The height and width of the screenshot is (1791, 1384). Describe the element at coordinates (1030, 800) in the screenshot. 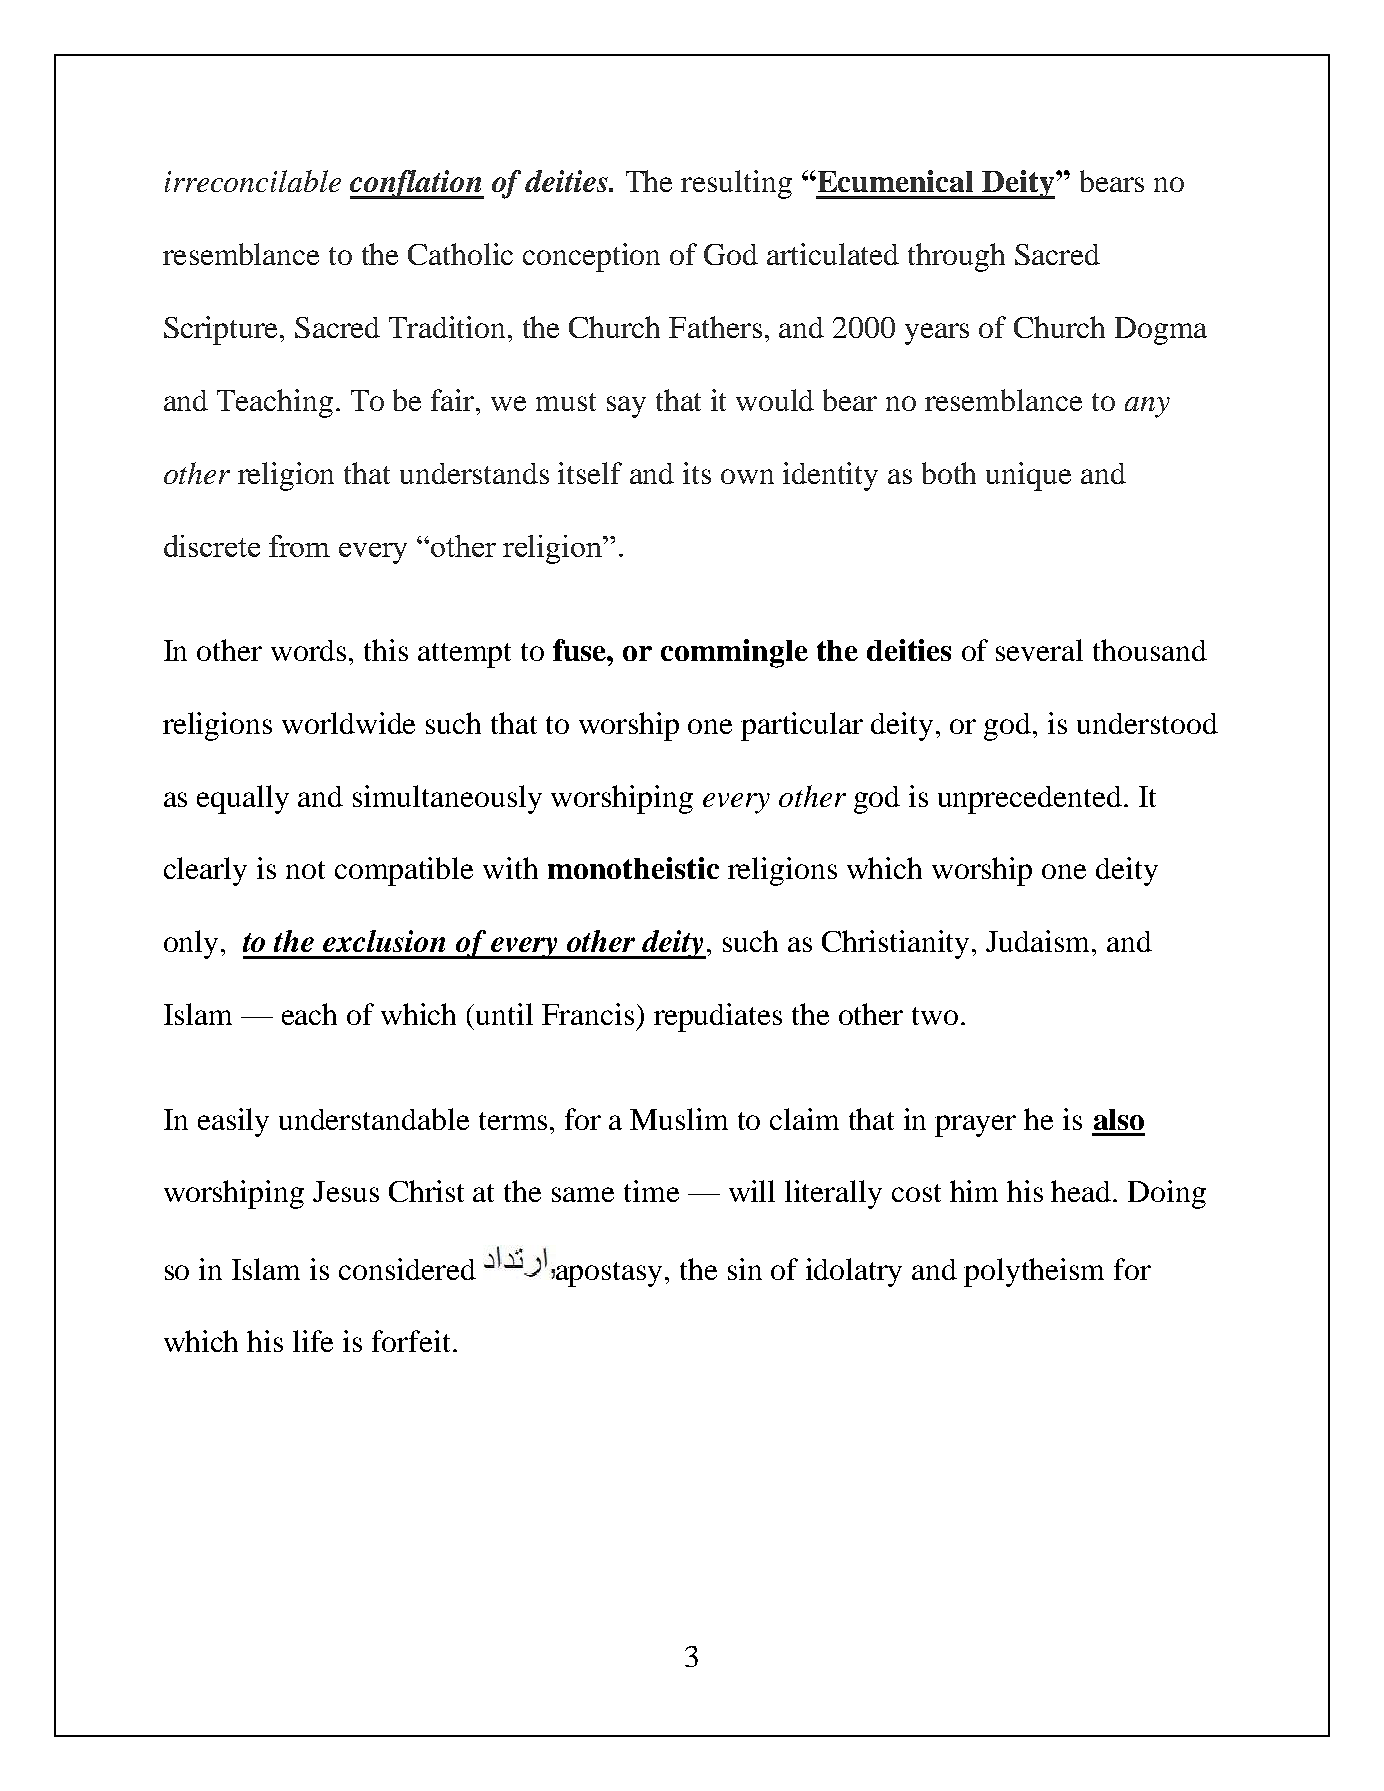

I see `unprecedented` at that location.
